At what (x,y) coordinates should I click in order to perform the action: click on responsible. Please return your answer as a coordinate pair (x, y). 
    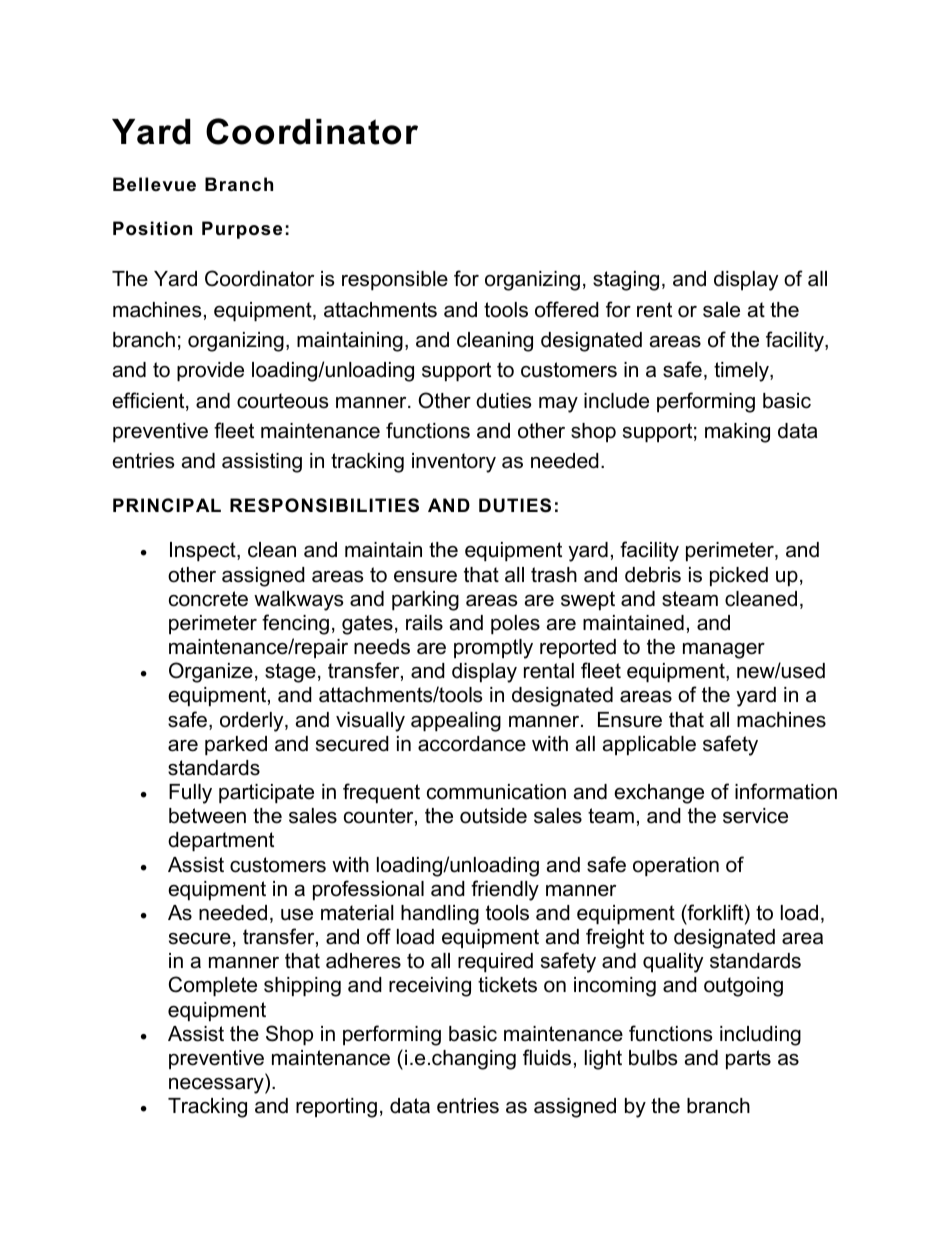
    Looking at the image, I should click on (395, 280).
